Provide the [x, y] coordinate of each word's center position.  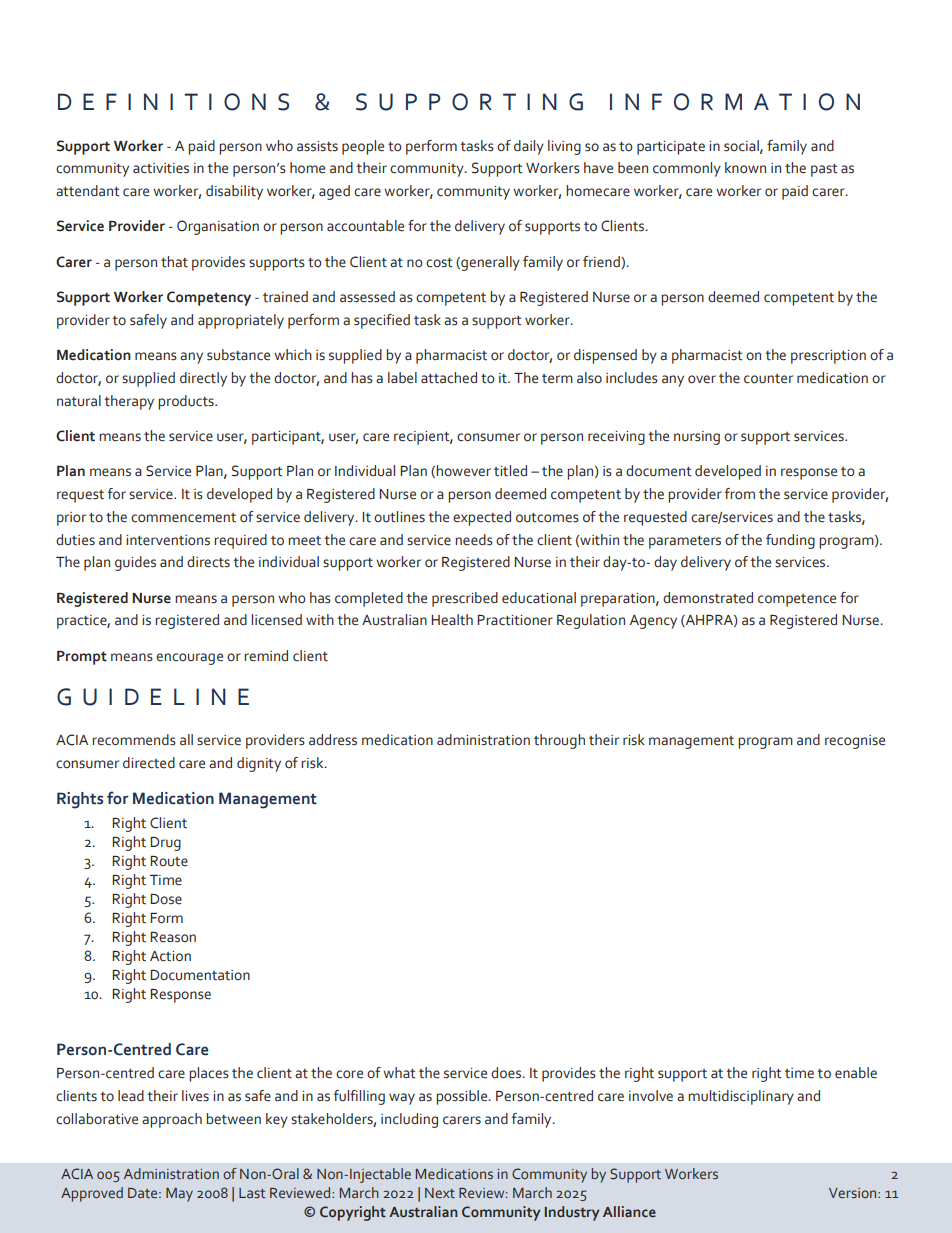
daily [529, 147]
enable [856, 1073]
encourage [189, 659]
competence [797, 600]
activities [161, 168]
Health [452, 620]
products [187, 402]
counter [768, 379]
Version [854, 1193]
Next [440, 1193]
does [507, 1073]
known [745, 168]
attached [449, 378]
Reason [173, 937]
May [179, 1195]
